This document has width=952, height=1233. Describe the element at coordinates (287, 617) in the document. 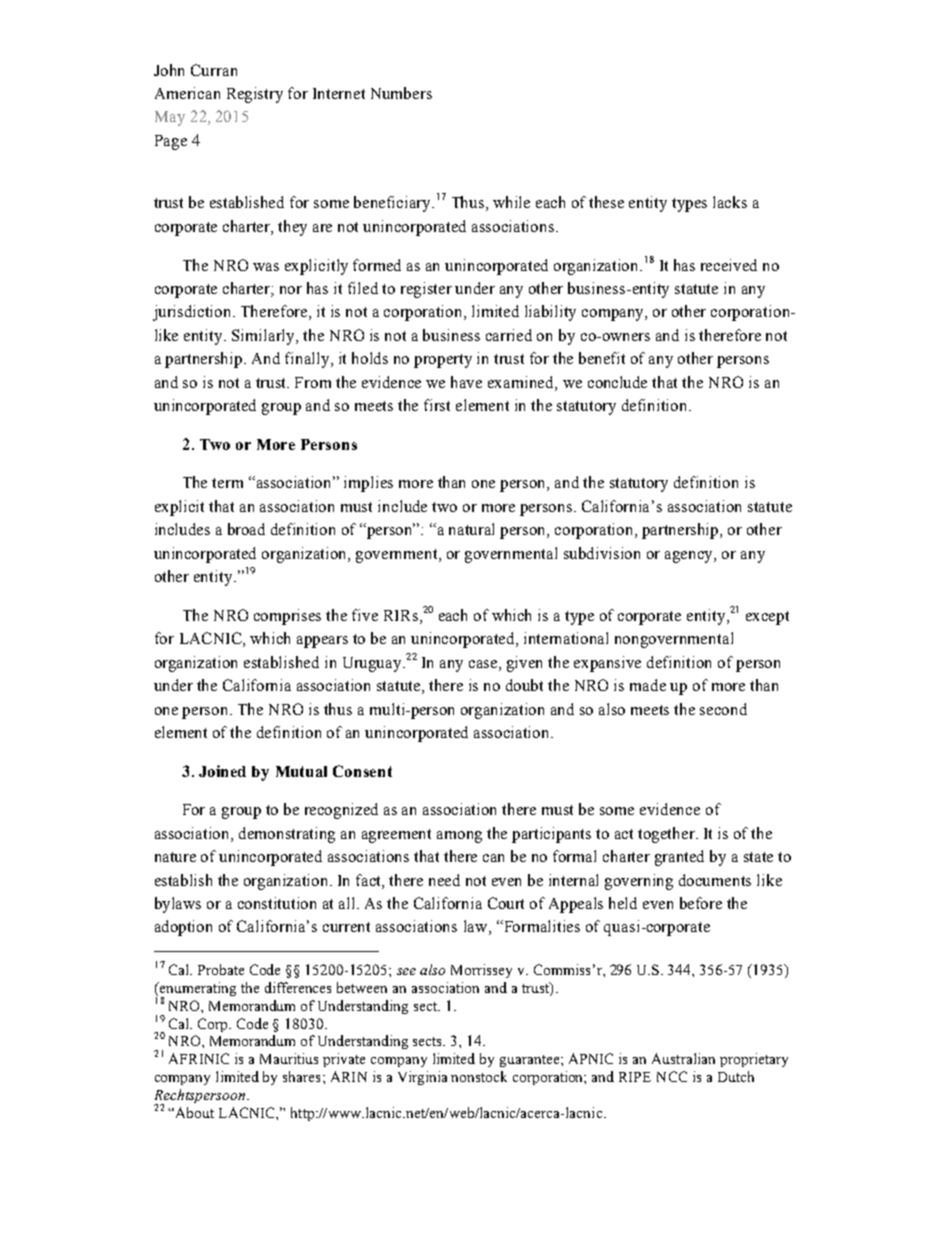

I see `comprises` at that location.
